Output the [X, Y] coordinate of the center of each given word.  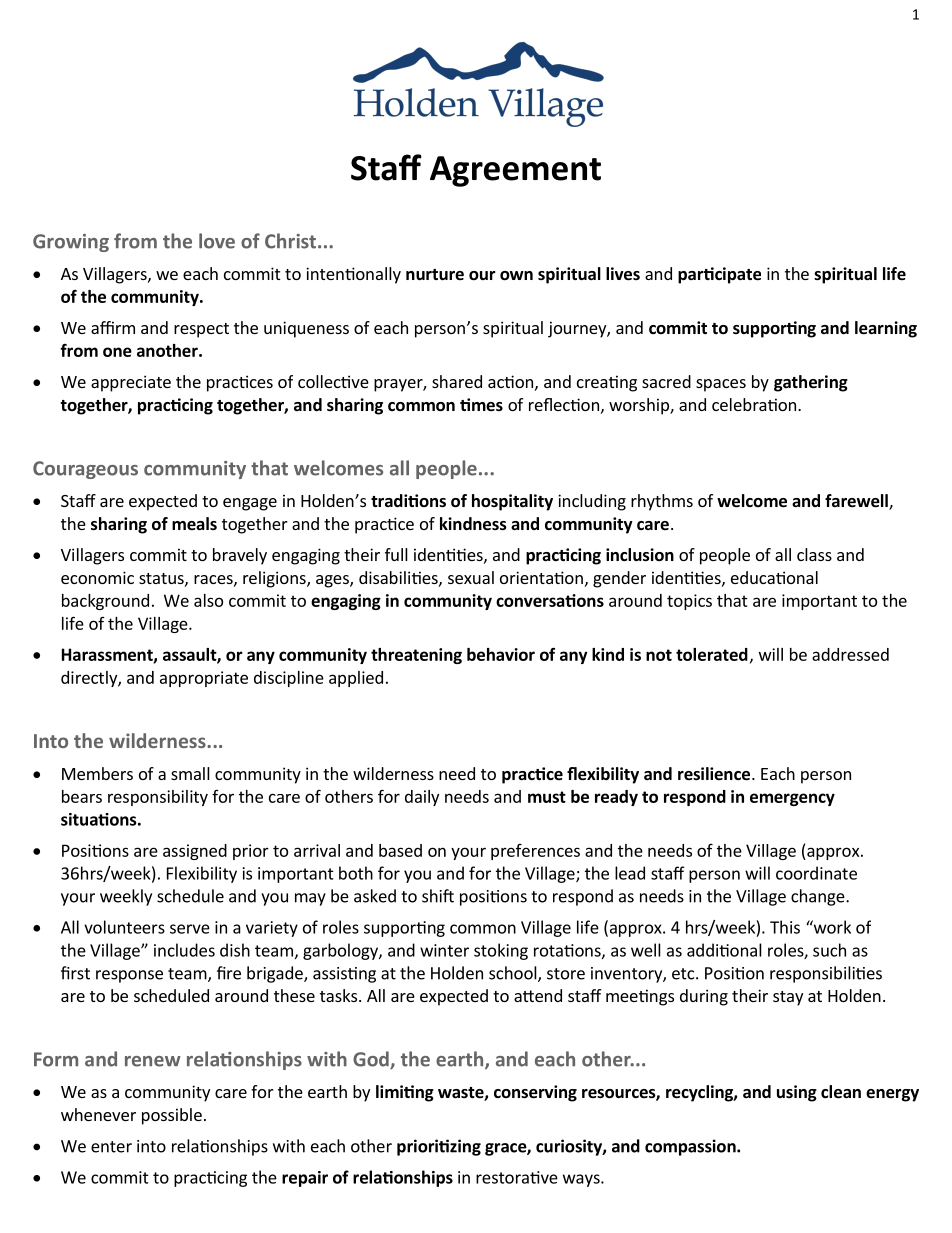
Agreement [515, 171]
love [217, 241]
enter [111, 1147]
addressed [850, 654]
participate [719, 275]
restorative [517, 1177]
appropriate [204, 679]
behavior [501, 654]
